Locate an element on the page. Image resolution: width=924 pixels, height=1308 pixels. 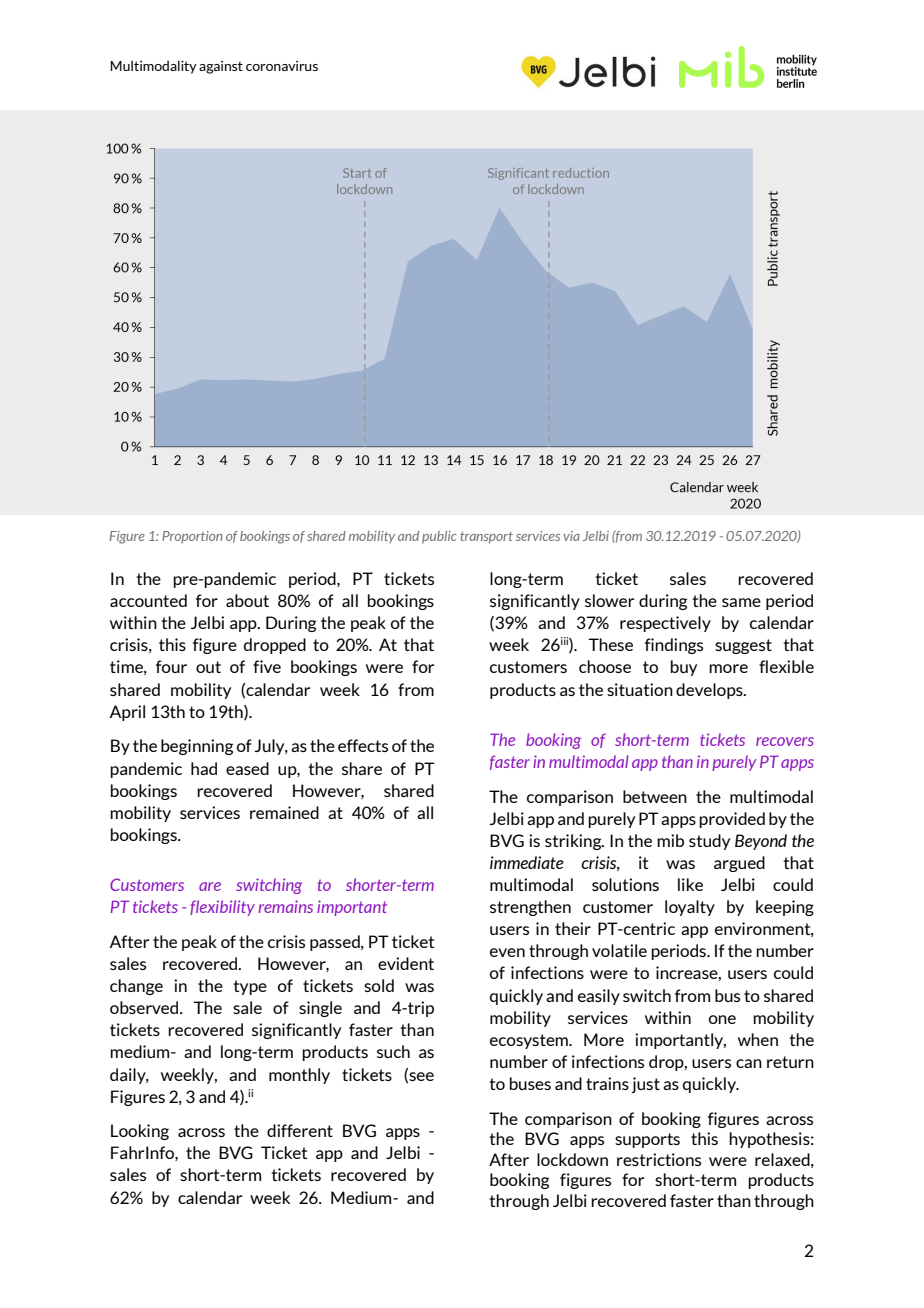
immediate is located at coordinates (527, 862).
